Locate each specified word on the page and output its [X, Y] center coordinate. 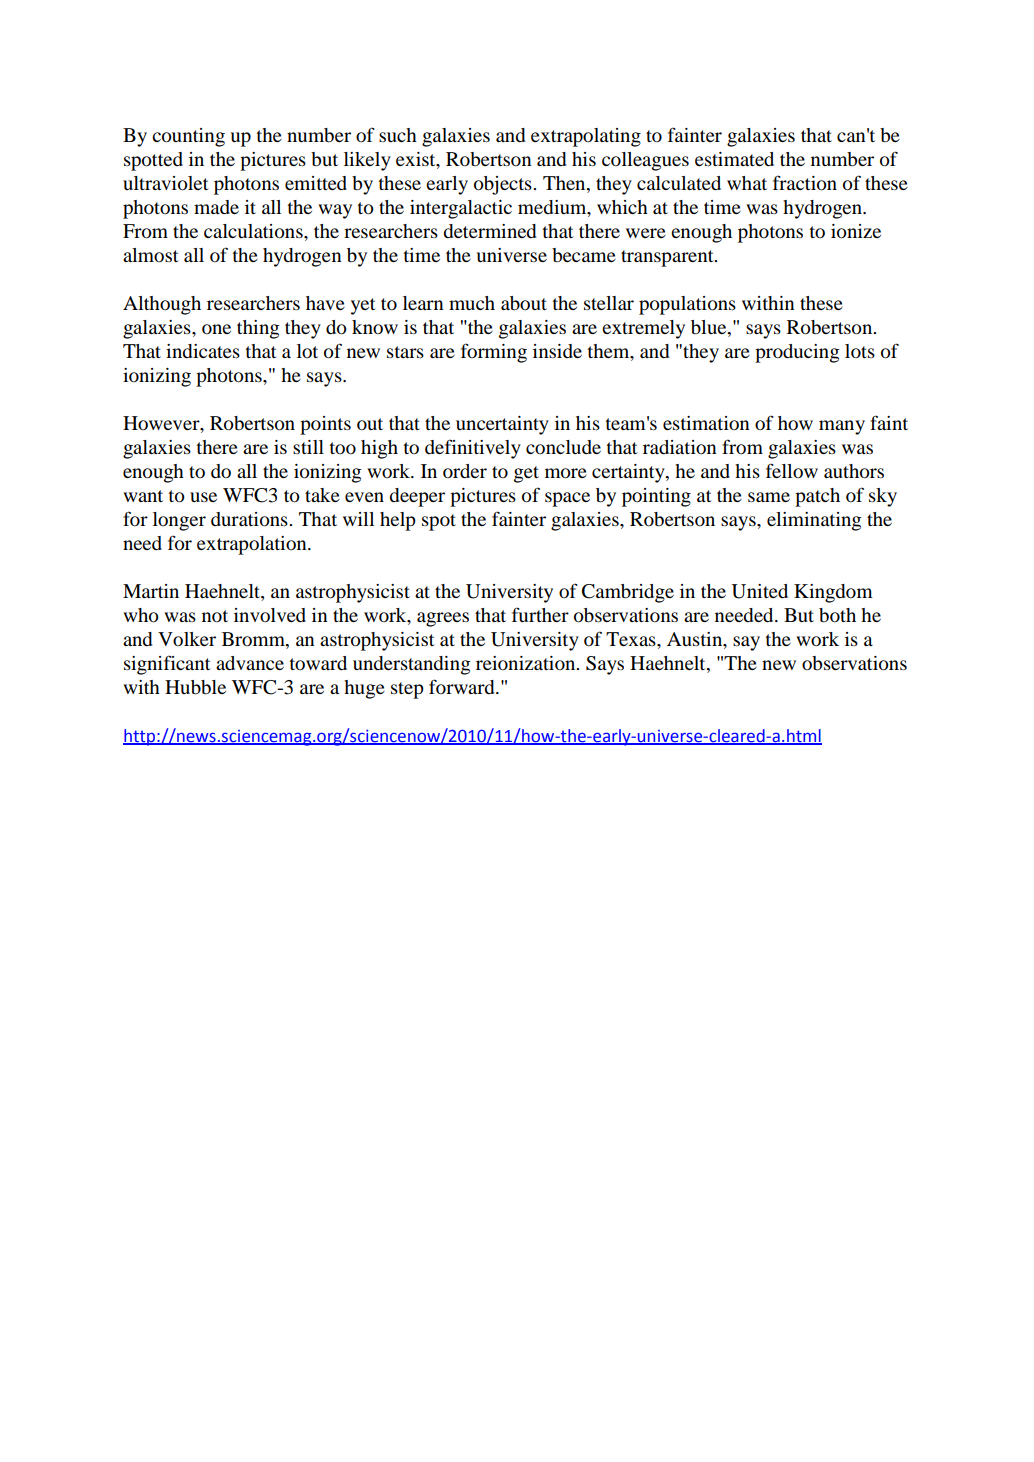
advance [250, 663]
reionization [527, 663]
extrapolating [586, 137]
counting [188, 137]
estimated [734, 159]
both [837, 615]
